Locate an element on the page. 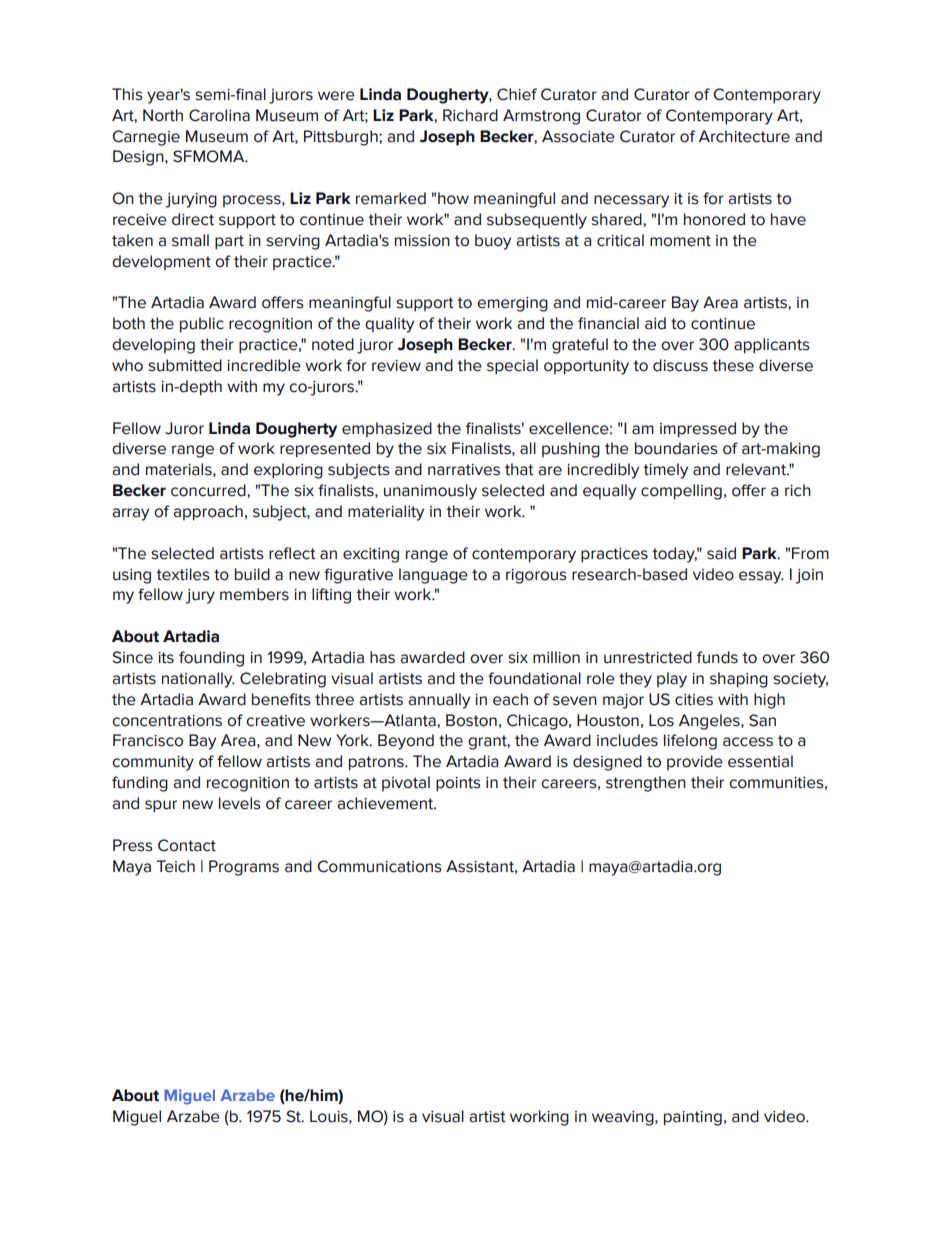 The width and height of the image is (952, 1233). Chief is located at coordinates (517, 94).
